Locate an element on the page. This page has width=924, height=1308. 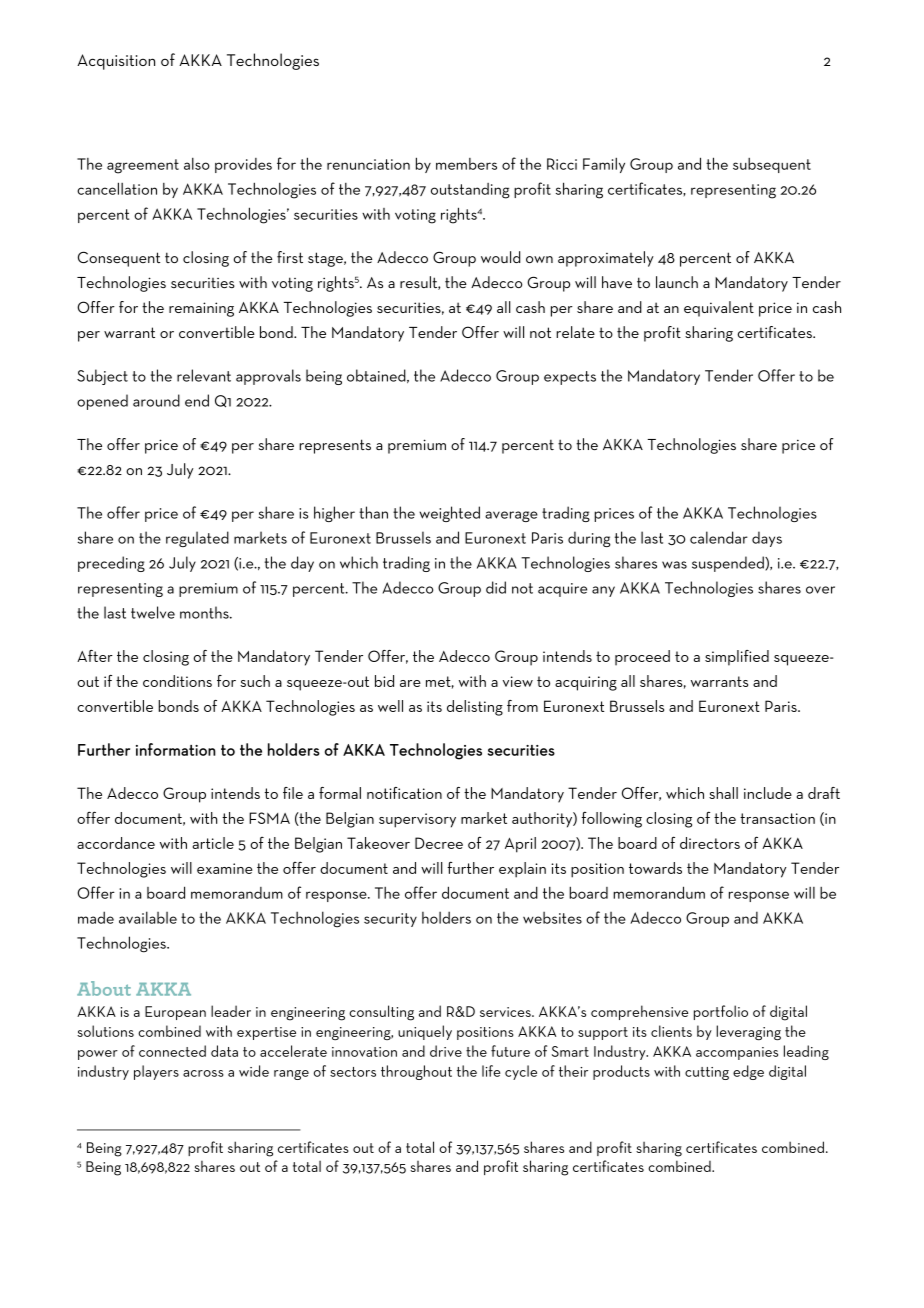
connected is located at coordinates (172, 1051).
